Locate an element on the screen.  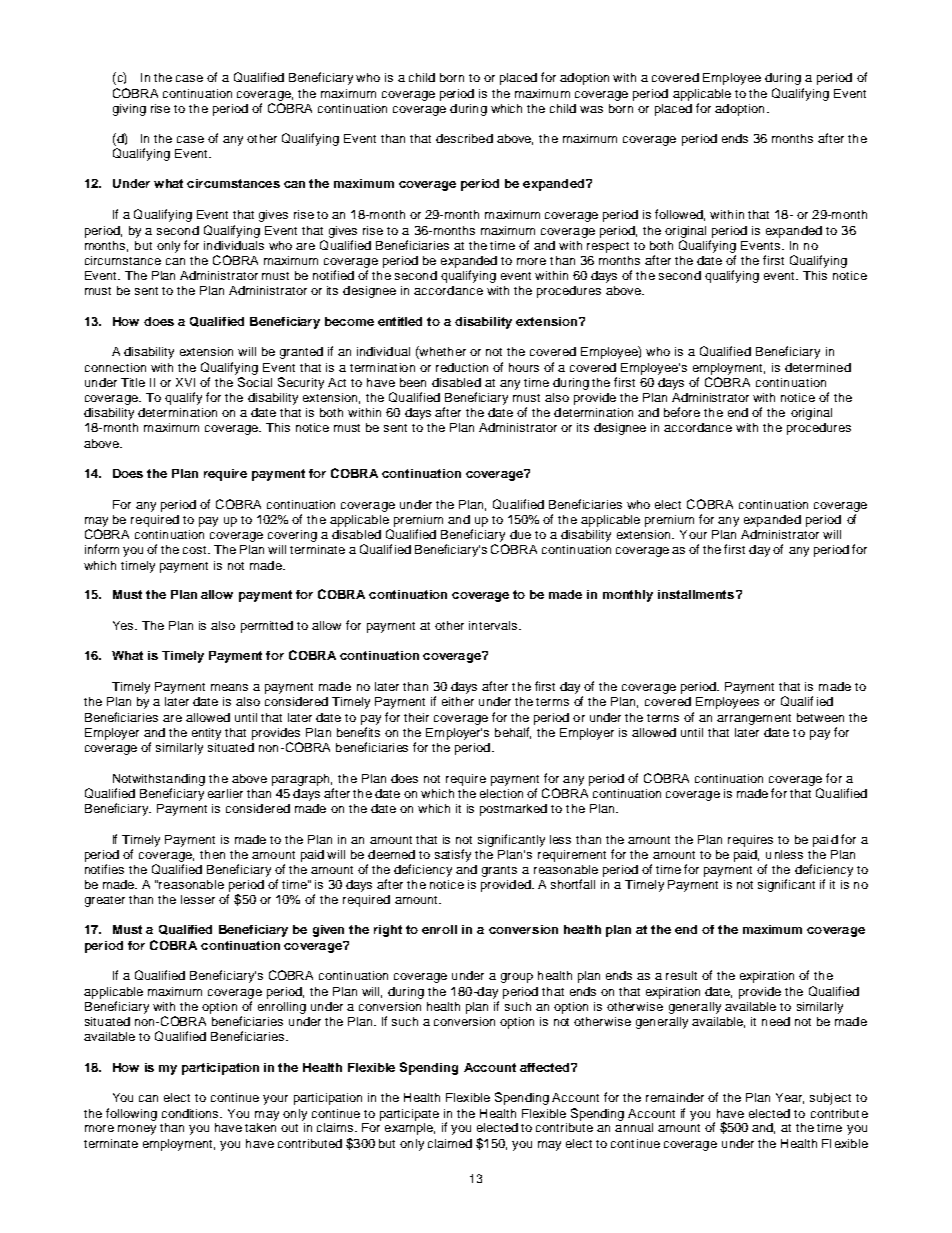
installments is located at coordinates (696, 594).
